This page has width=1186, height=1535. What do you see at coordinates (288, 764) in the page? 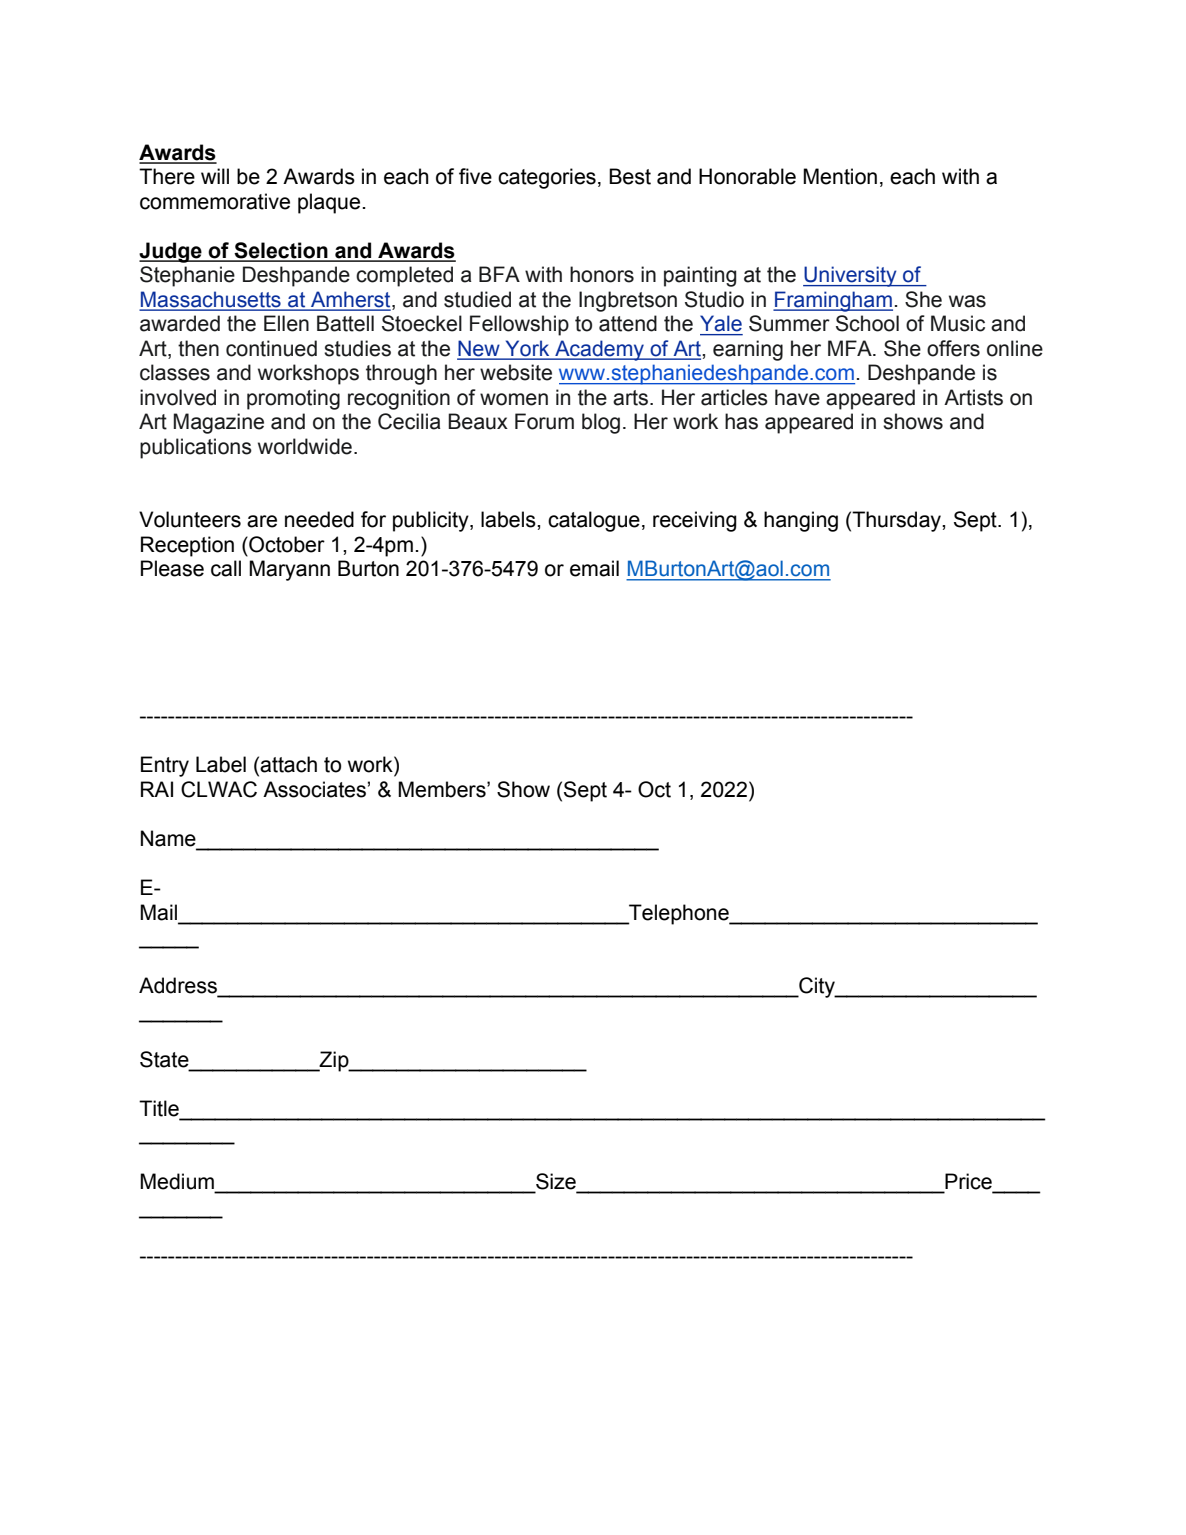
I see `attach` at bounding box center [288, 764].
